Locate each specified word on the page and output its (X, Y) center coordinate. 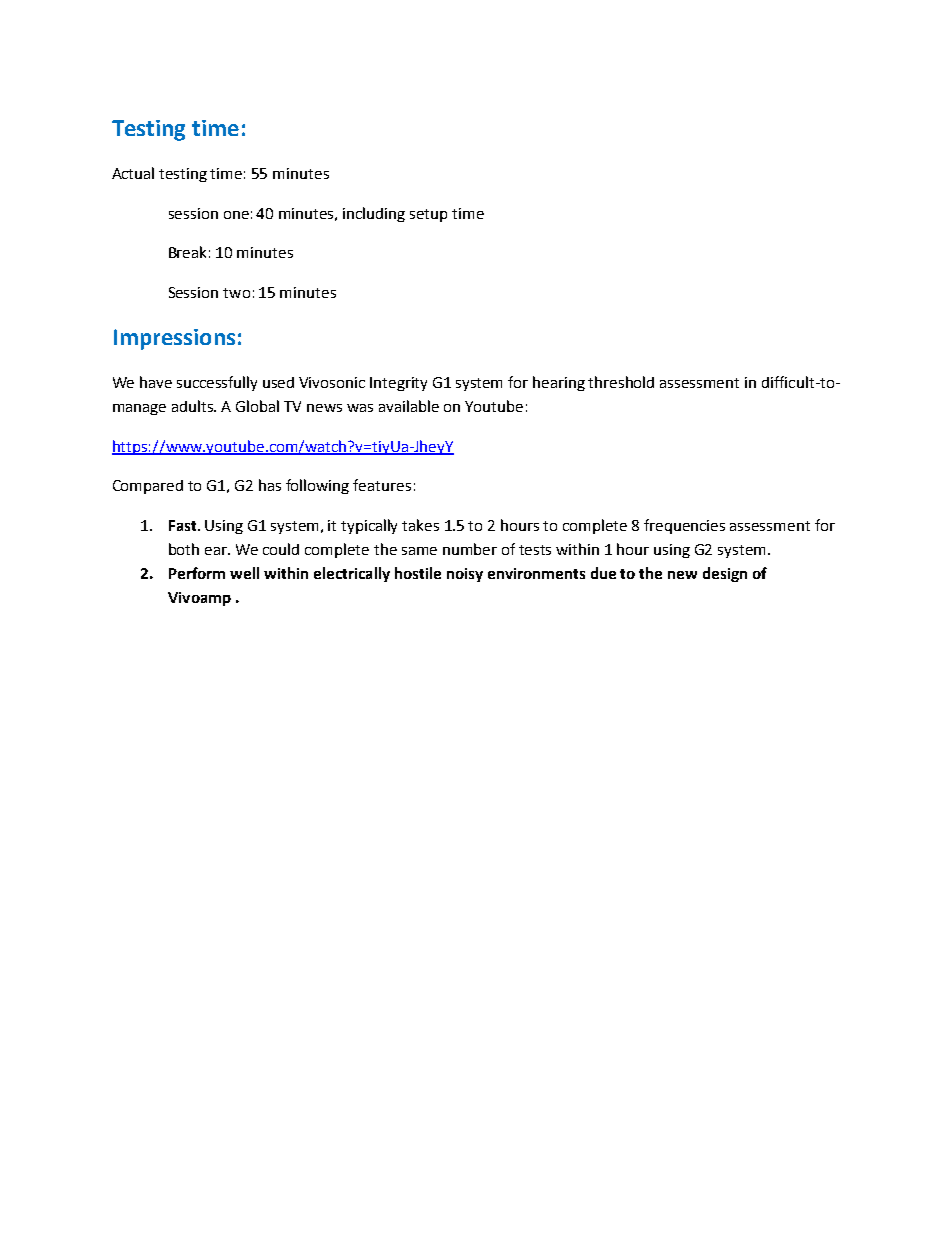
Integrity (398, 384)
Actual (133, 173)
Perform (197, 573)
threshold (621, 382)
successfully (217, 383)
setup (428, 215)
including (374, 214)
